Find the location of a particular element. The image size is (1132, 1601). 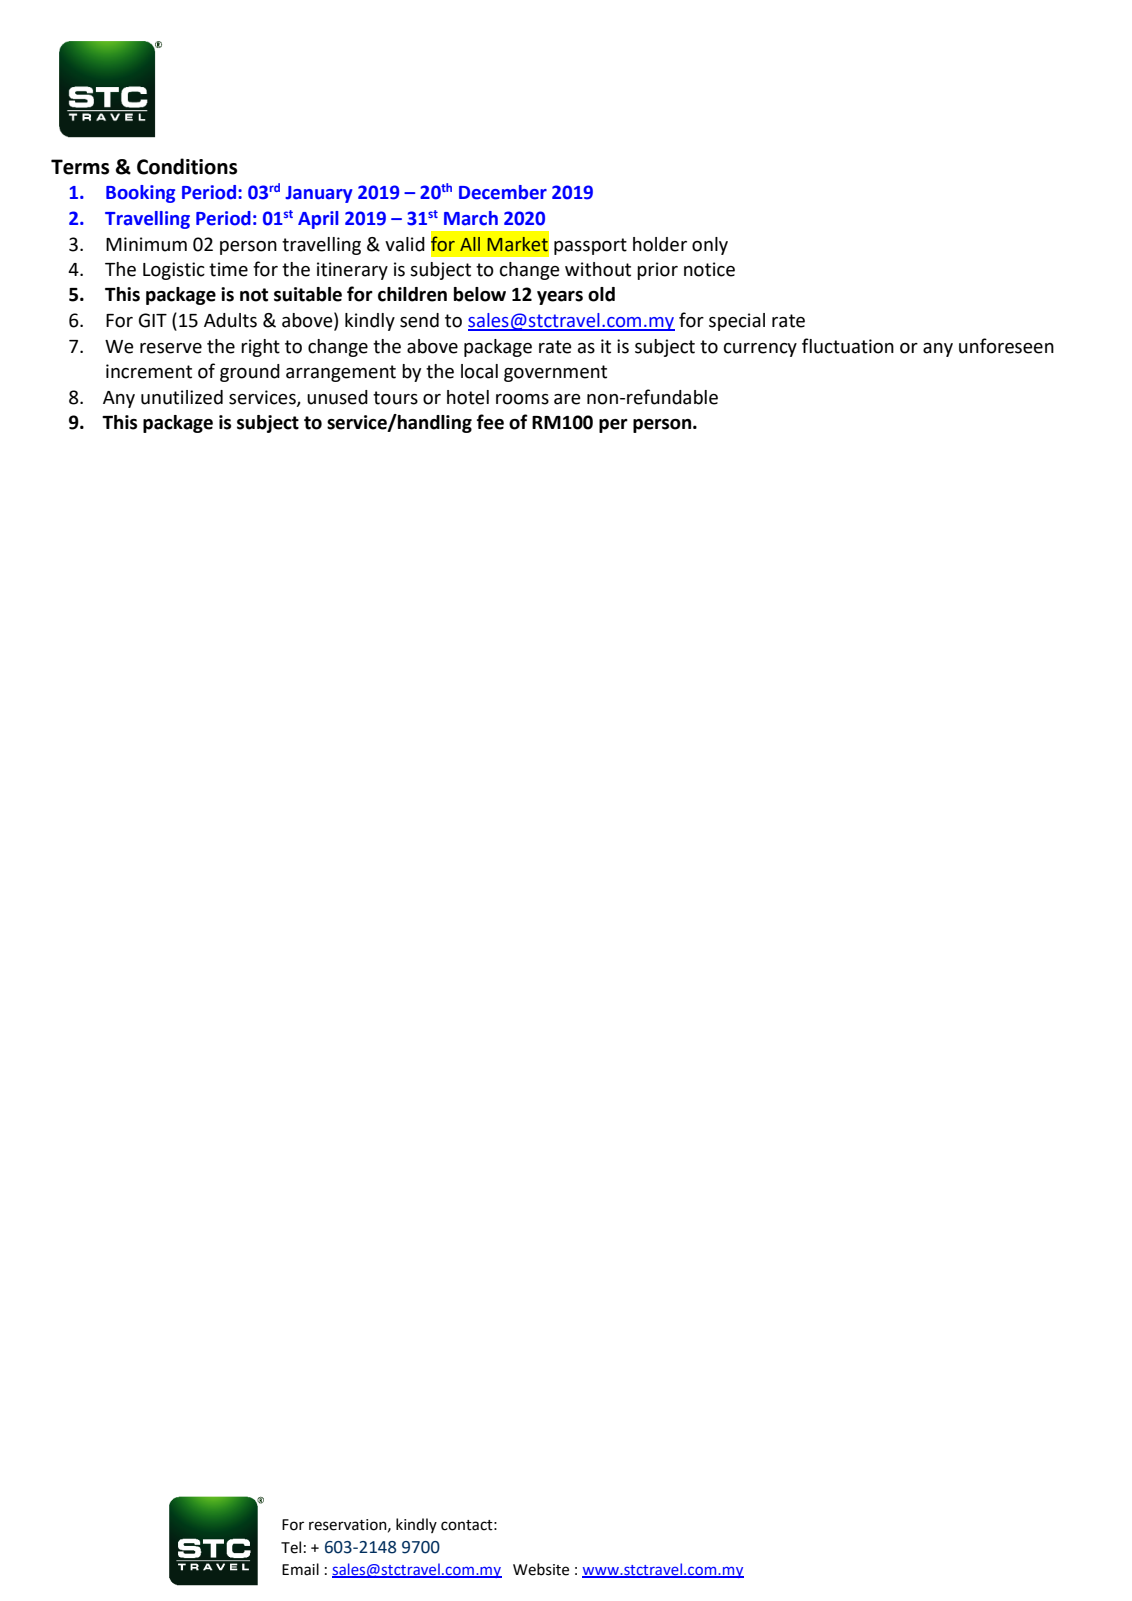

Website is located at coordinates (541, 1569).
